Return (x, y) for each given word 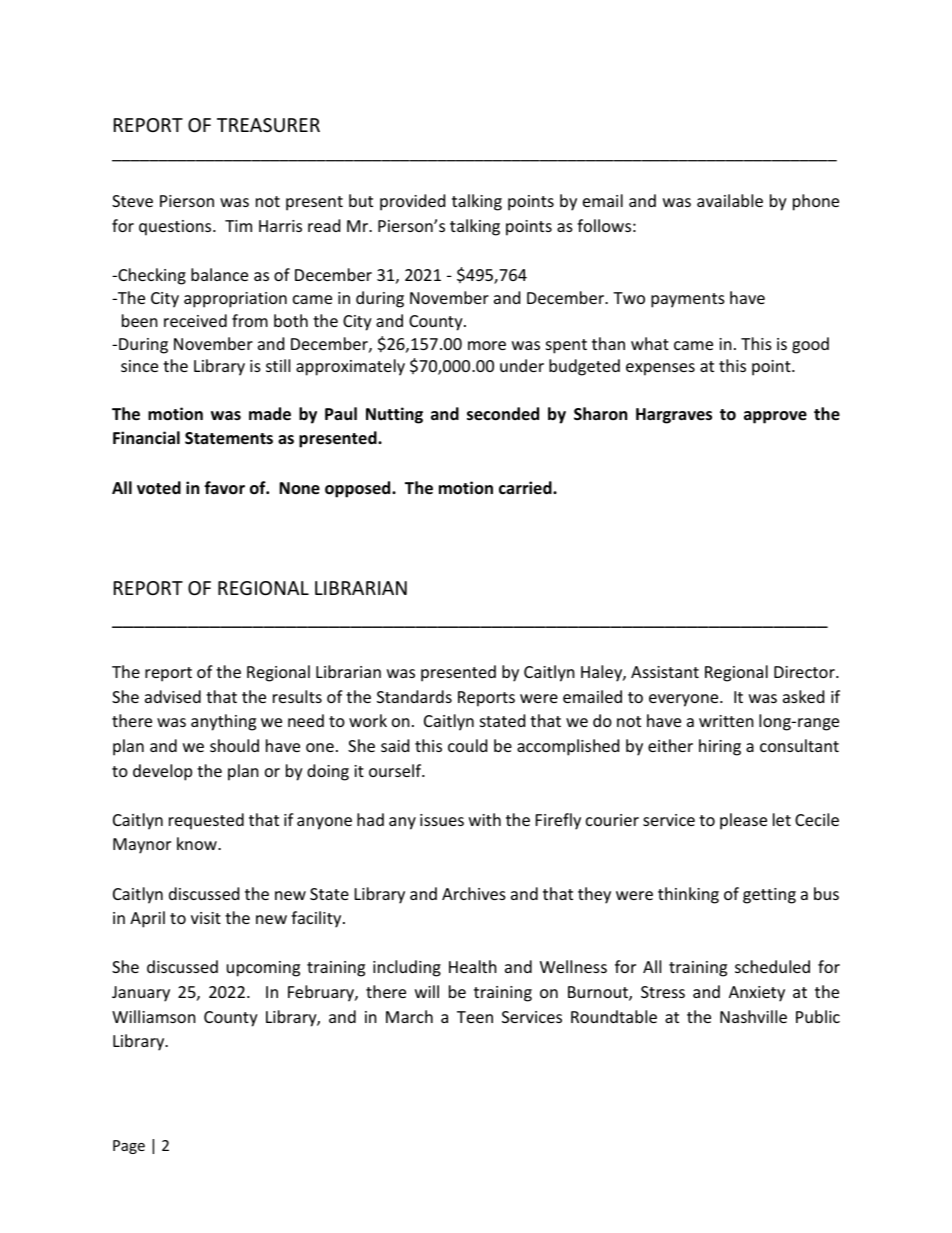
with (485, 819)
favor (224, 488)
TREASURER (268, 125)
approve (775, 417)
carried (526, 487)
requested (206, 821)
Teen (475, 1017)
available (730, 200)
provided (412, 202)
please (743, 821)
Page (129, 1147)
